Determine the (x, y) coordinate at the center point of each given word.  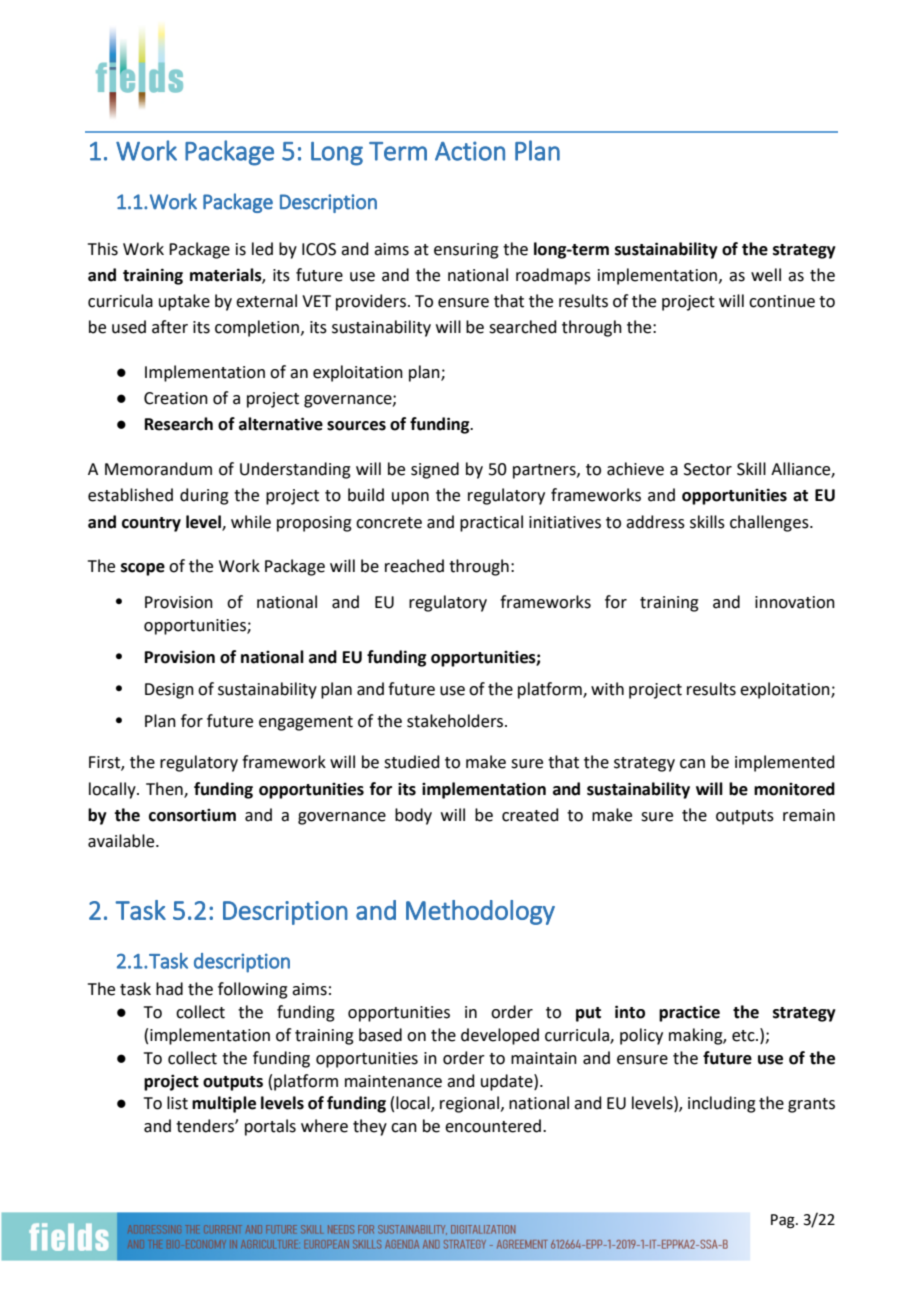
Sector (708, 469)
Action (470, 151)
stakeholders (456, 721)
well (766, 275)
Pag (784, 1221)
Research (179, 424)
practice (689, 1014)
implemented (785, 763)
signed (435, 470)
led (262, 249)
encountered (493, 1126)
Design (169, 691)
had (169, 989)
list (177, 1103)
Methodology (480, 912)
